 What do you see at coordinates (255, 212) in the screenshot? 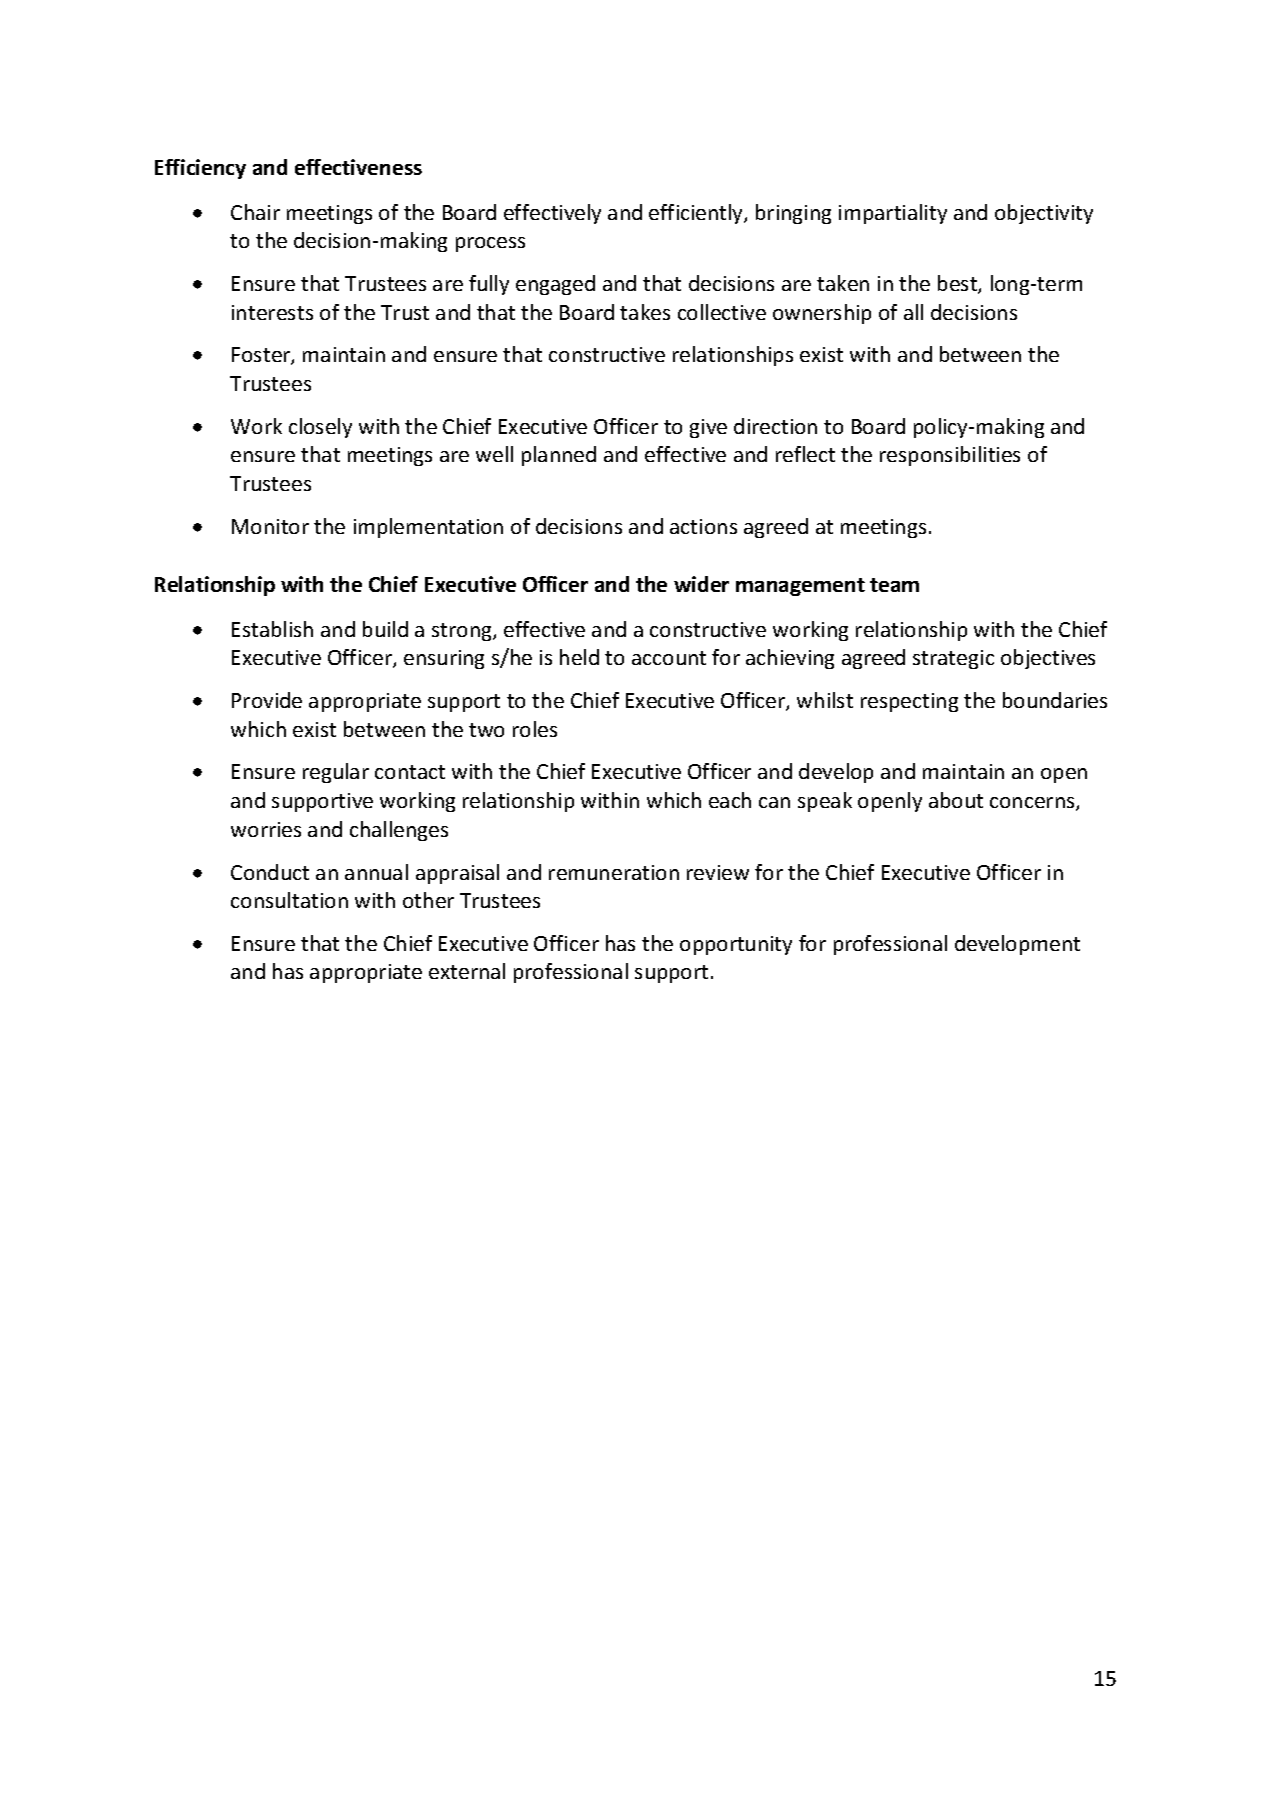
I see `Chair` at bounding box center [255, 212].
